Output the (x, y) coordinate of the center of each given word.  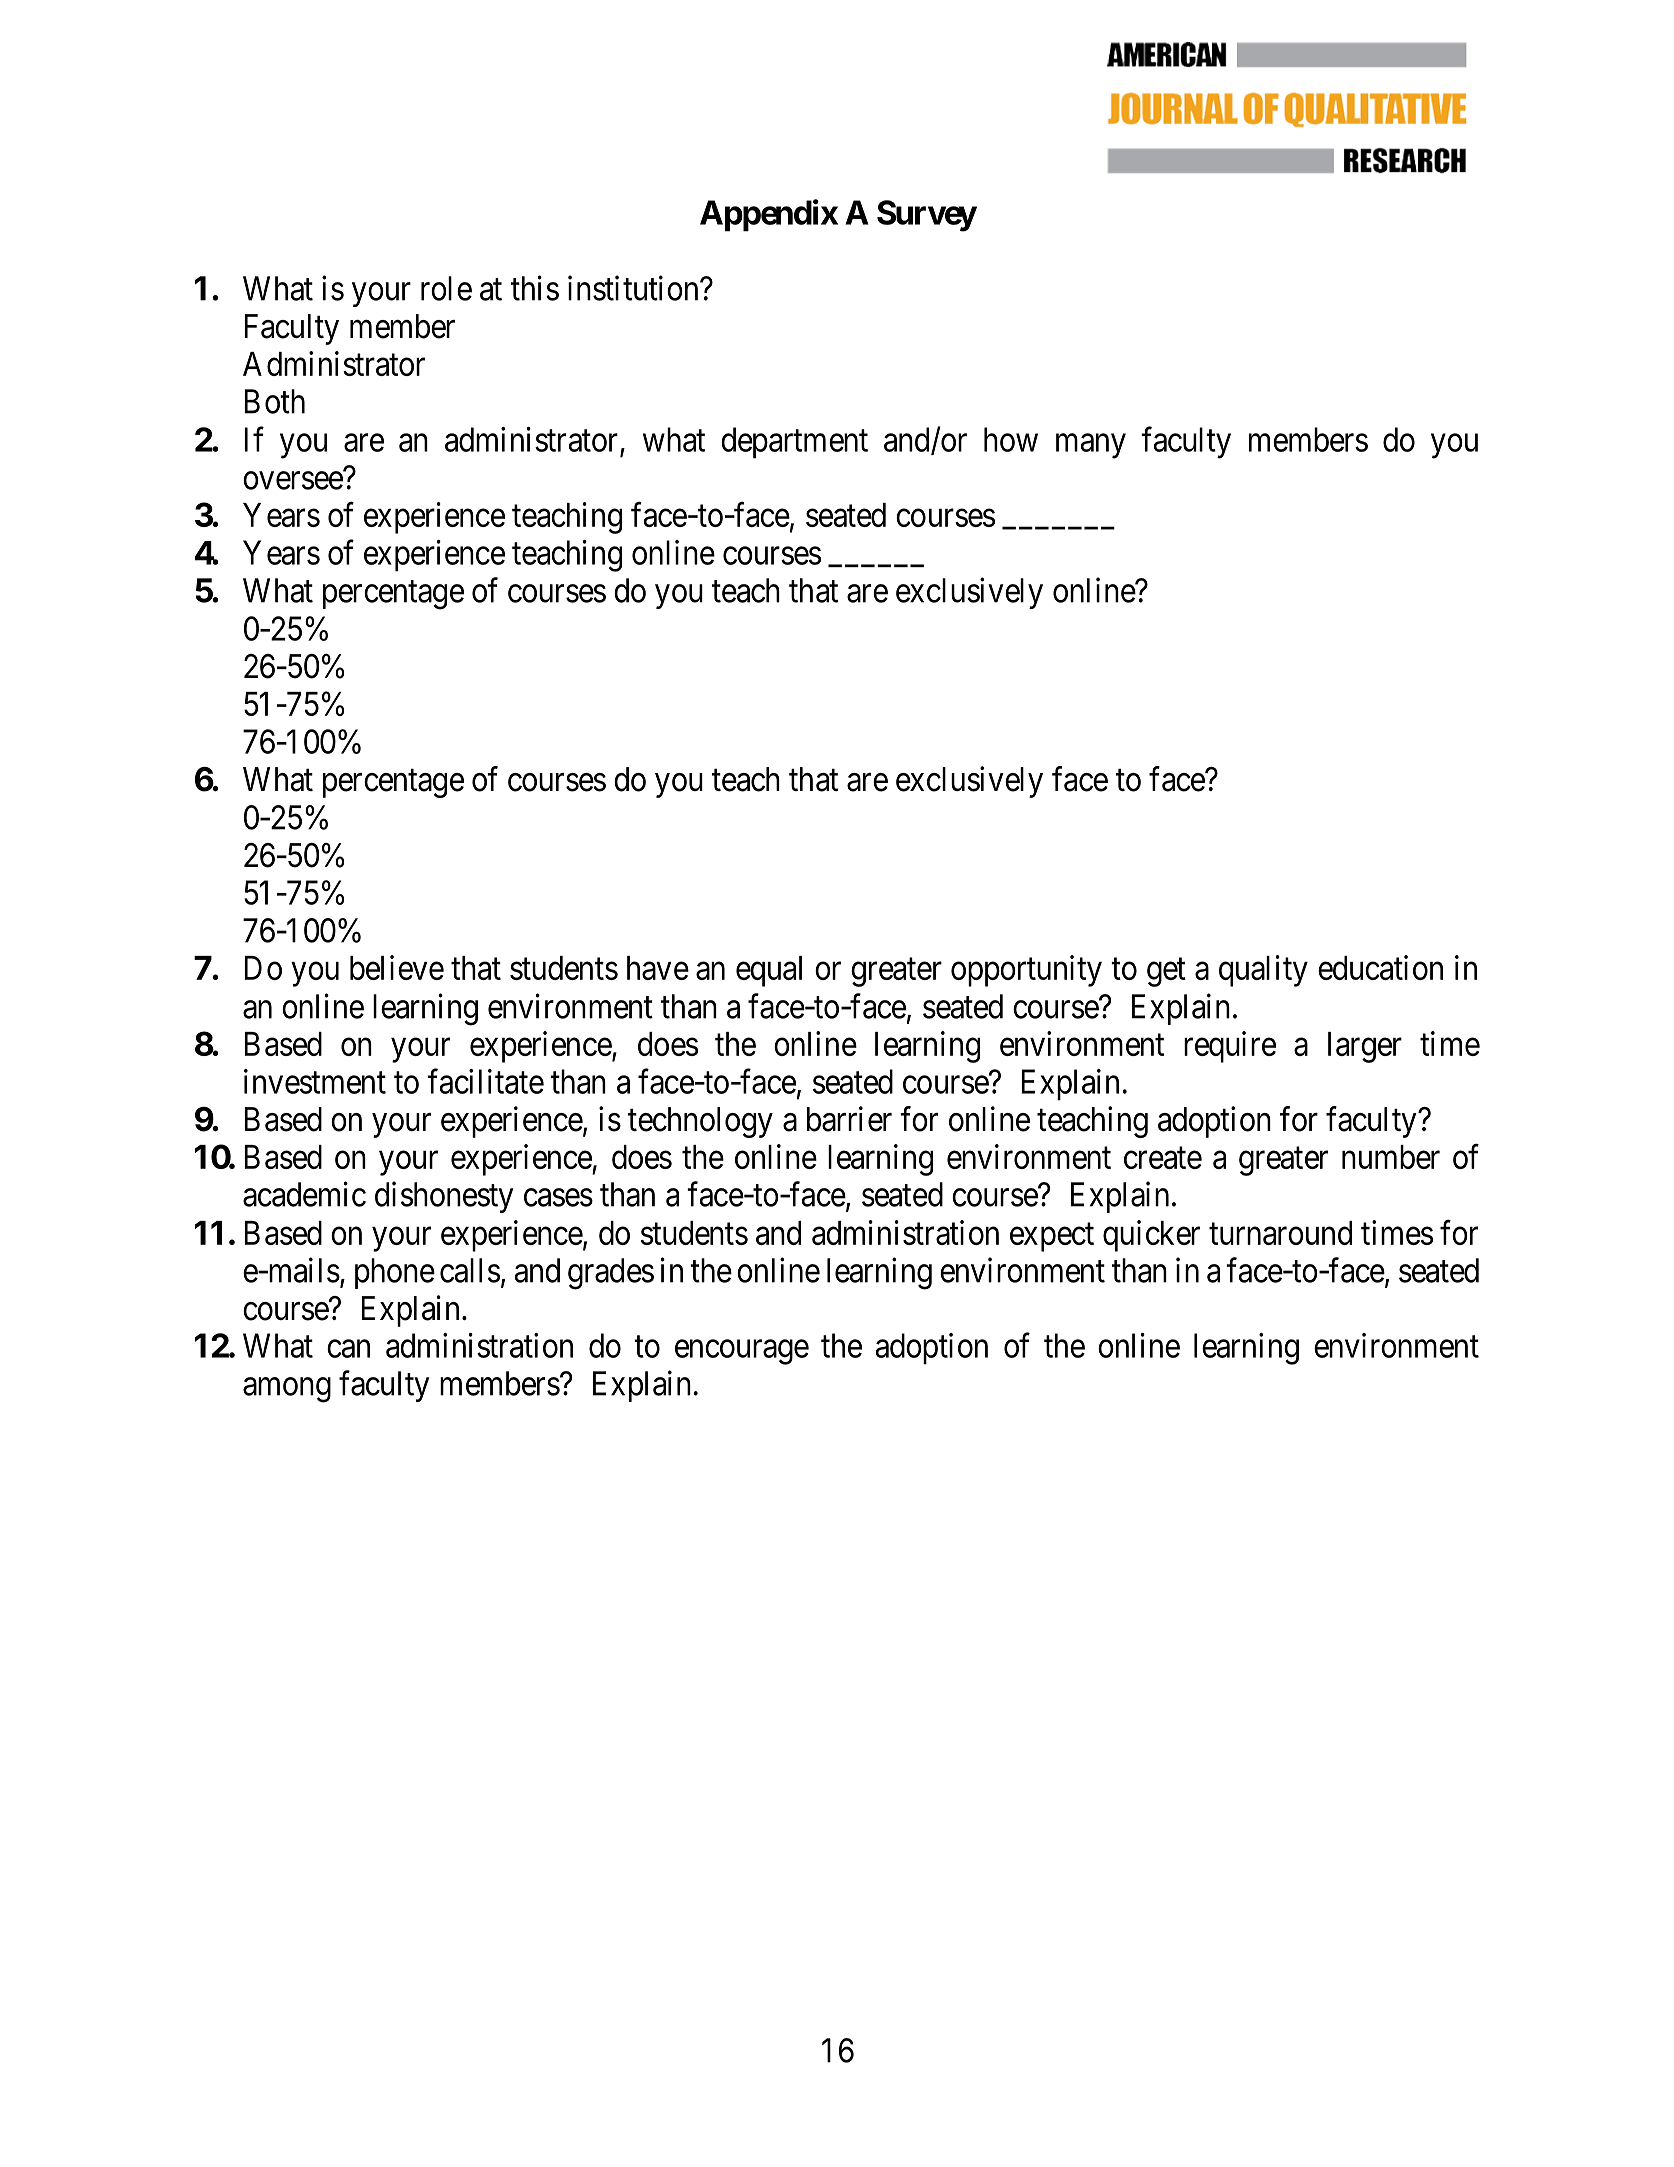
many (1091, 446)
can (348, 1349)
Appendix (769, 215)
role (446, 288)
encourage (742, 1352)
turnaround (1280, 1233)
